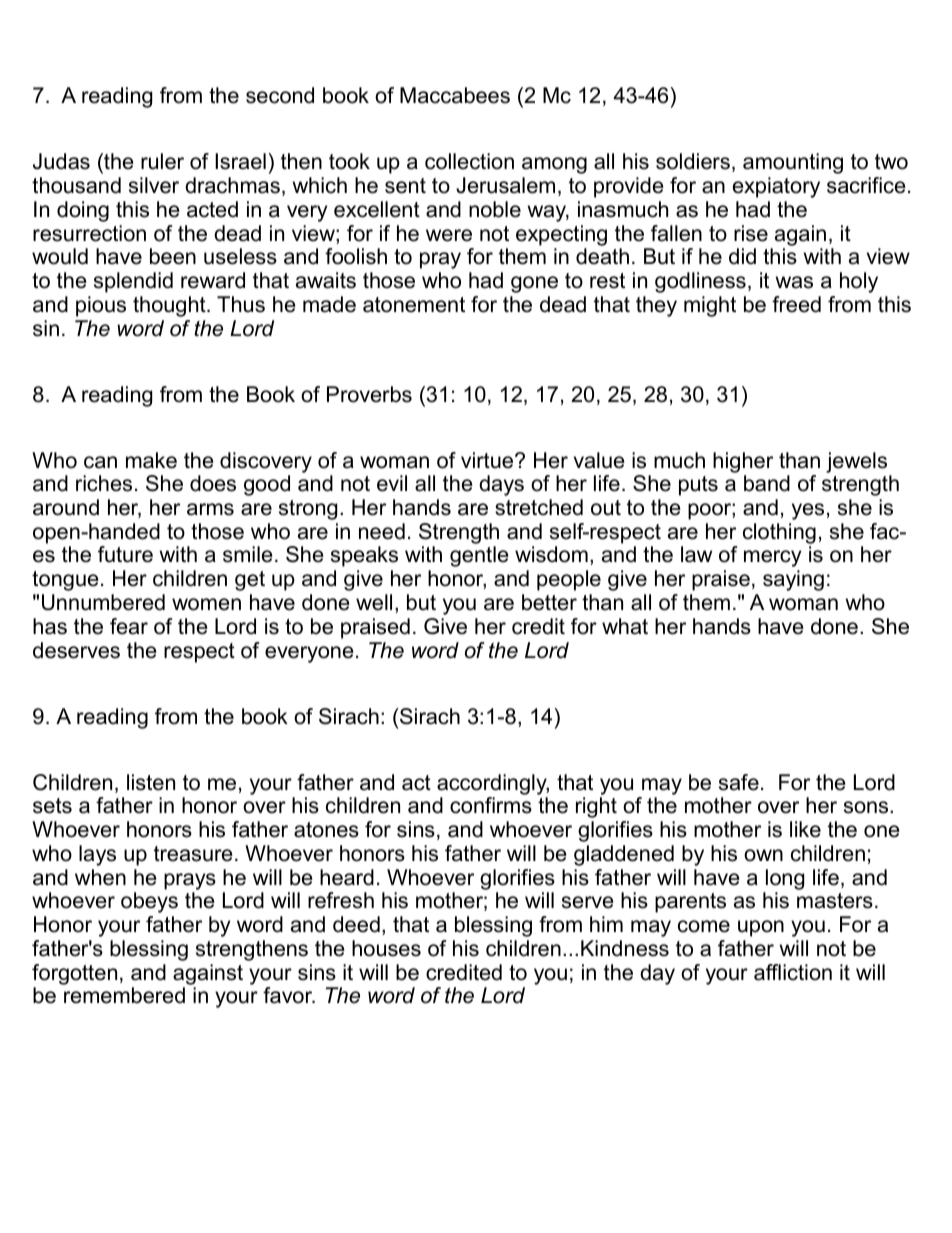 Image resolution: width=952 pixels, height=1233 pixels. Describe the element at coordinates (491, 805) in the screenshot. I see `confirms` at that location.
